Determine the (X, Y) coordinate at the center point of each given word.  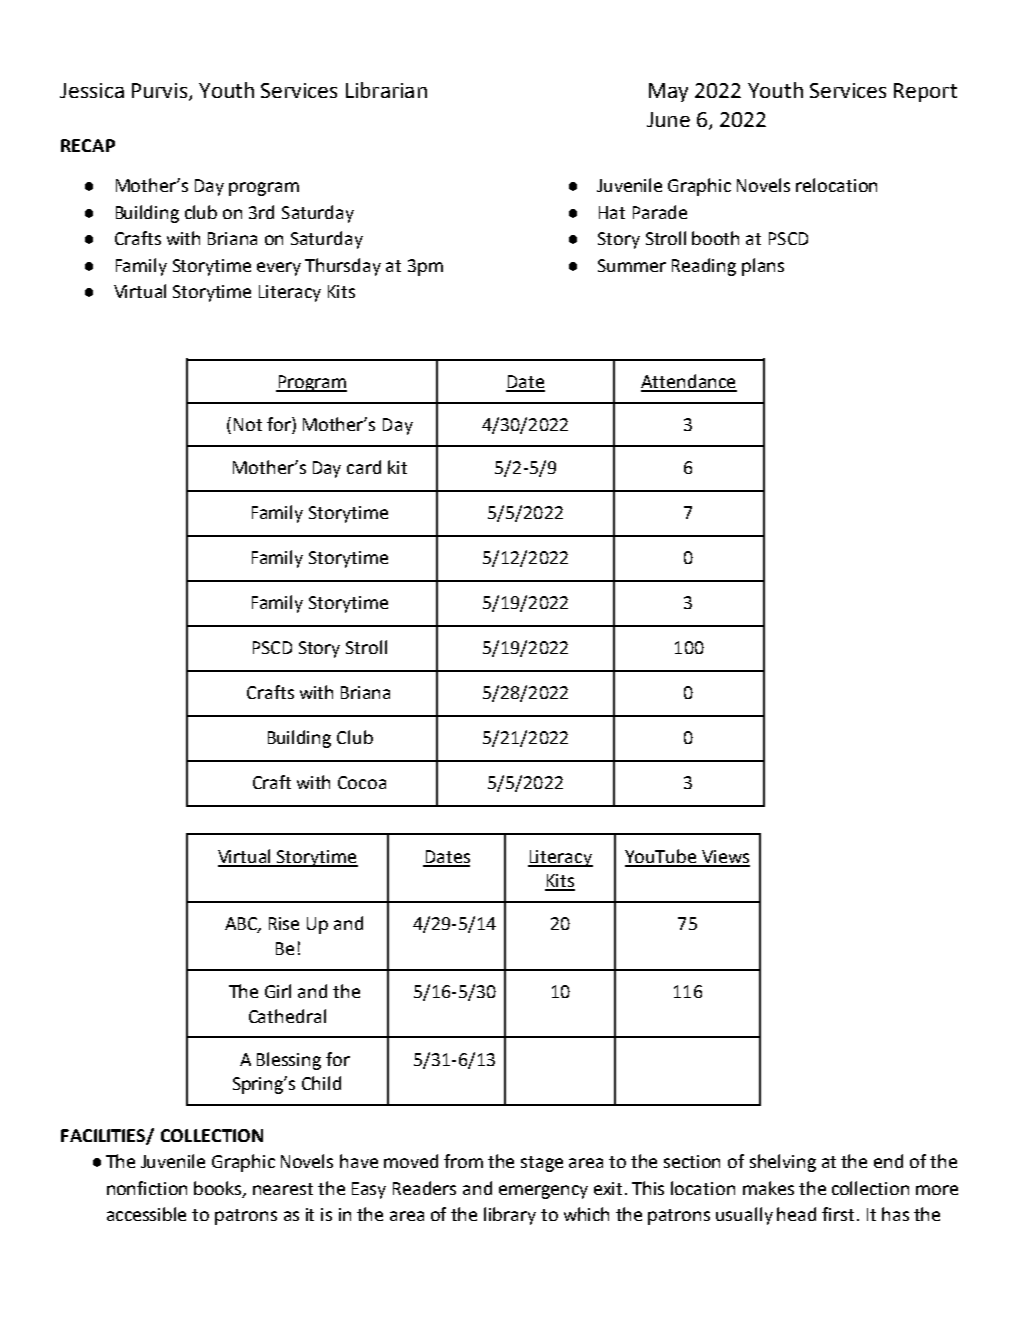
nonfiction (147, 1188)
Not (248, 424)
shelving (783, 1163)
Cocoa (362, 782)
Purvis (159, 90)
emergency (543, 1192)
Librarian (386, 90)
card (364, 467)
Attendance (689, 382)
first (838, 1214)
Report (925, 92)
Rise (284, 923)
